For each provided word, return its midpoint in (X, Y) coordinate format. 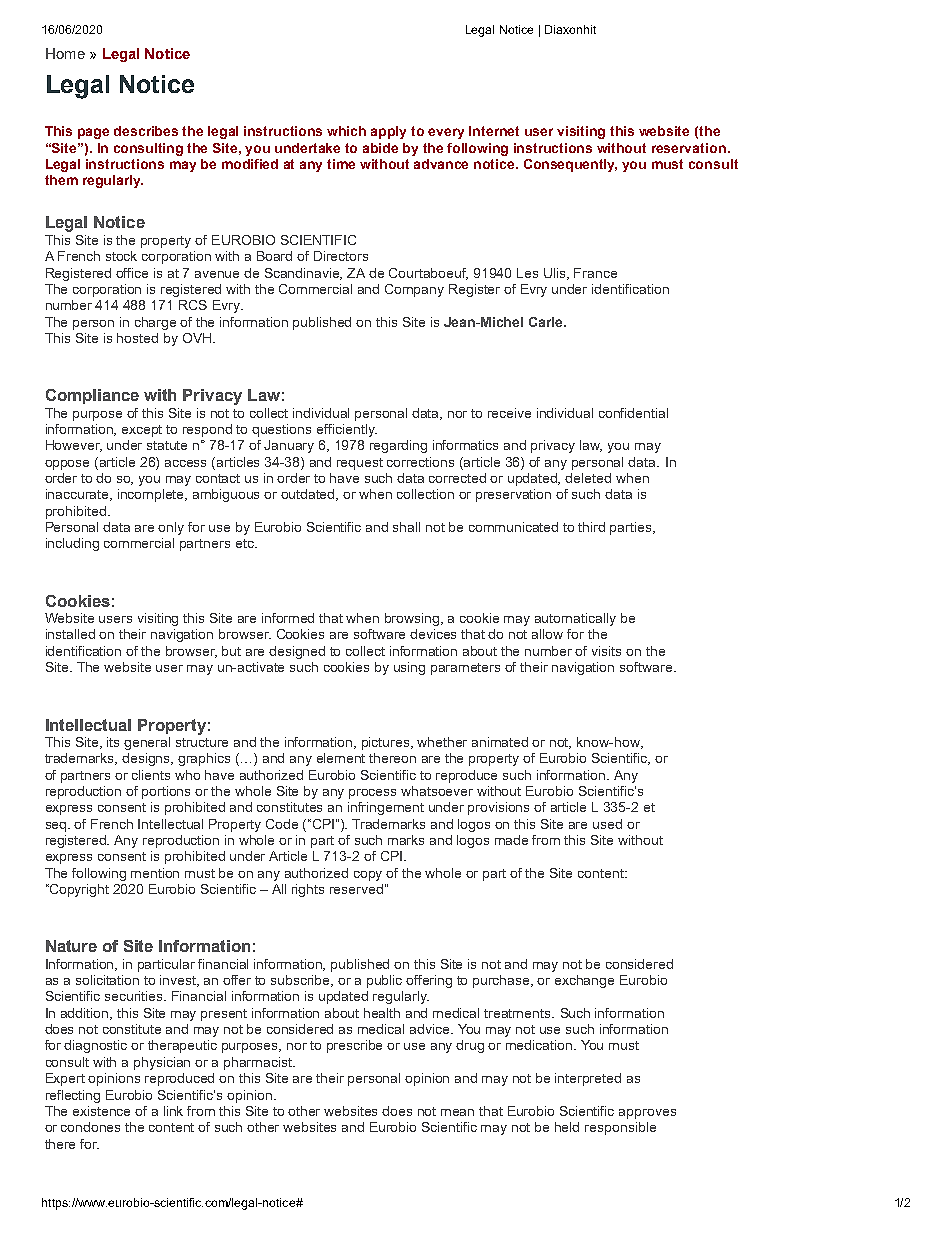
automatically (575, 619)
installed (70, 634)
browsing (413, 619)
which (346, 131)
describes (146, 131)
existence (101, 1111)
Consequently (570, 165)
